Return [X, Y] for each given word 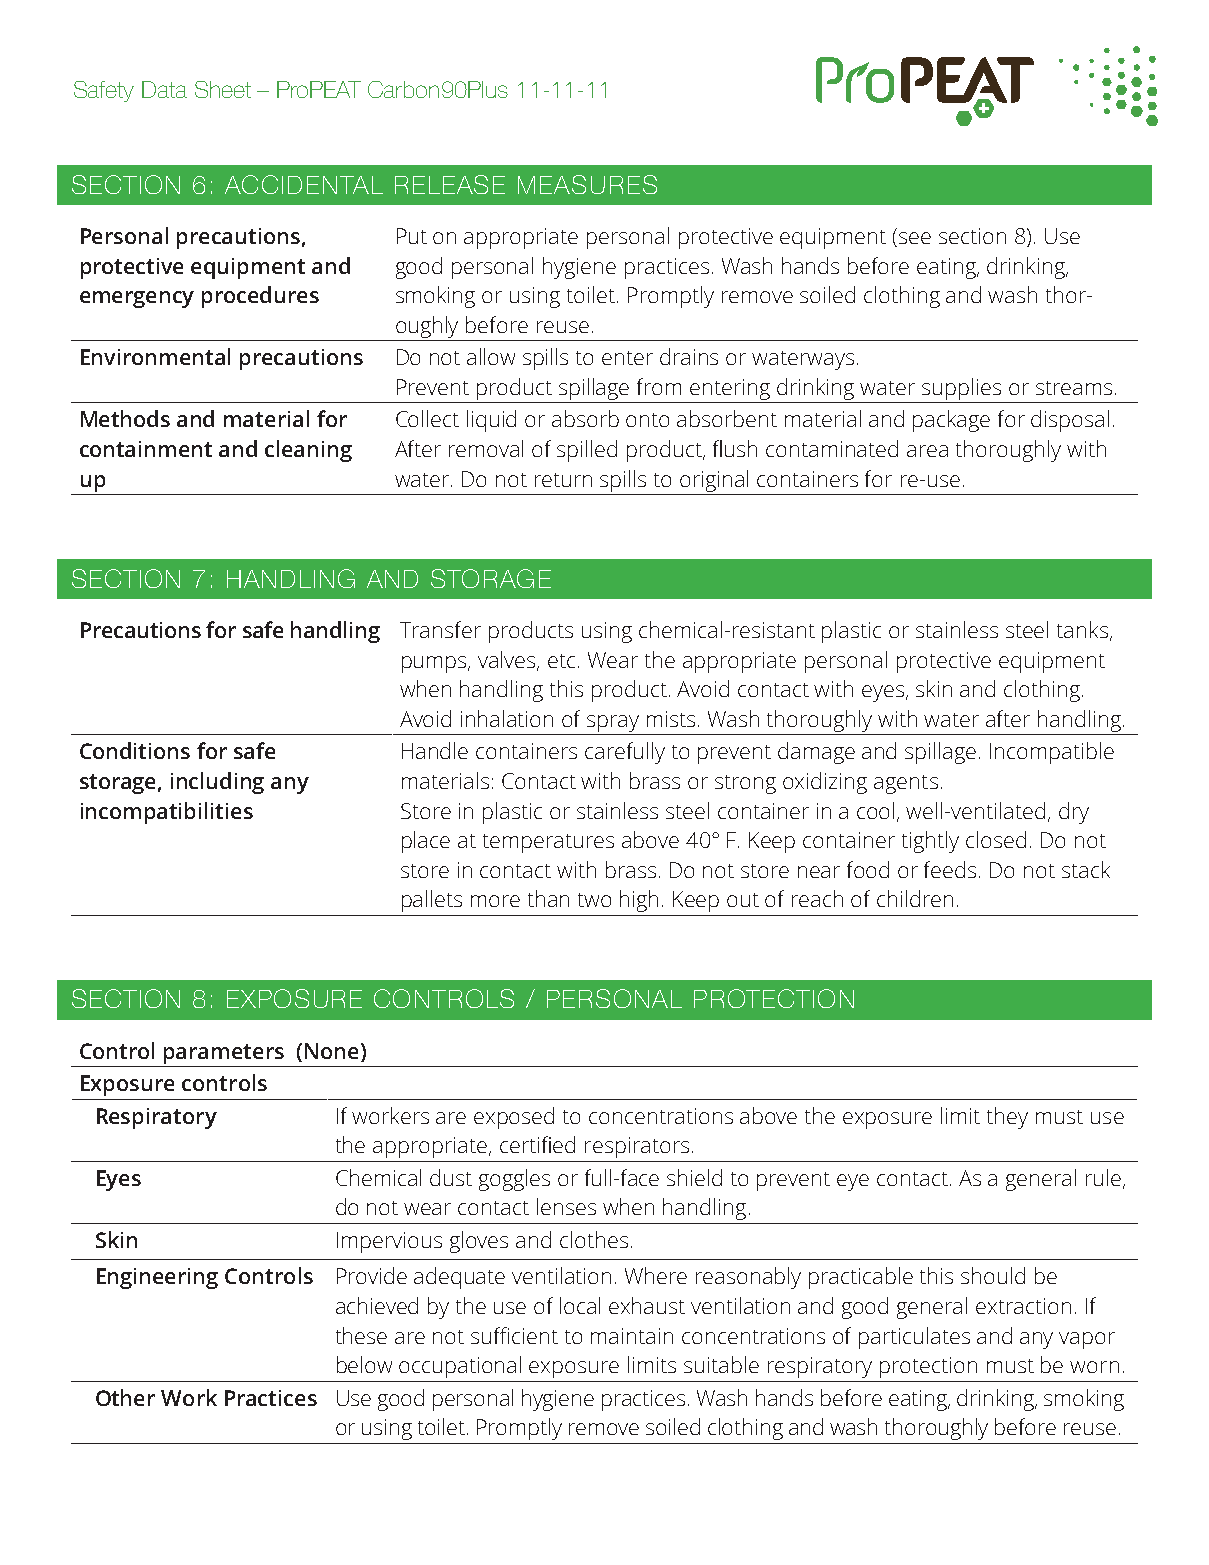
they [1007, 1118]
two [594, 900]
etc [563, 661]
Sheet [223, 89]
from [659, 386]
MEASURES [587, 184]
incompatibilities [167, 813]
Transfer [440, 629]
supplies [962, 390]
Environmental [155, 356]
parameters [224, 1054]
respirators [637, 1147]
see [915, 238]
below [364, 1364]
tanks [1084, 631]
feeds [950, 869]
